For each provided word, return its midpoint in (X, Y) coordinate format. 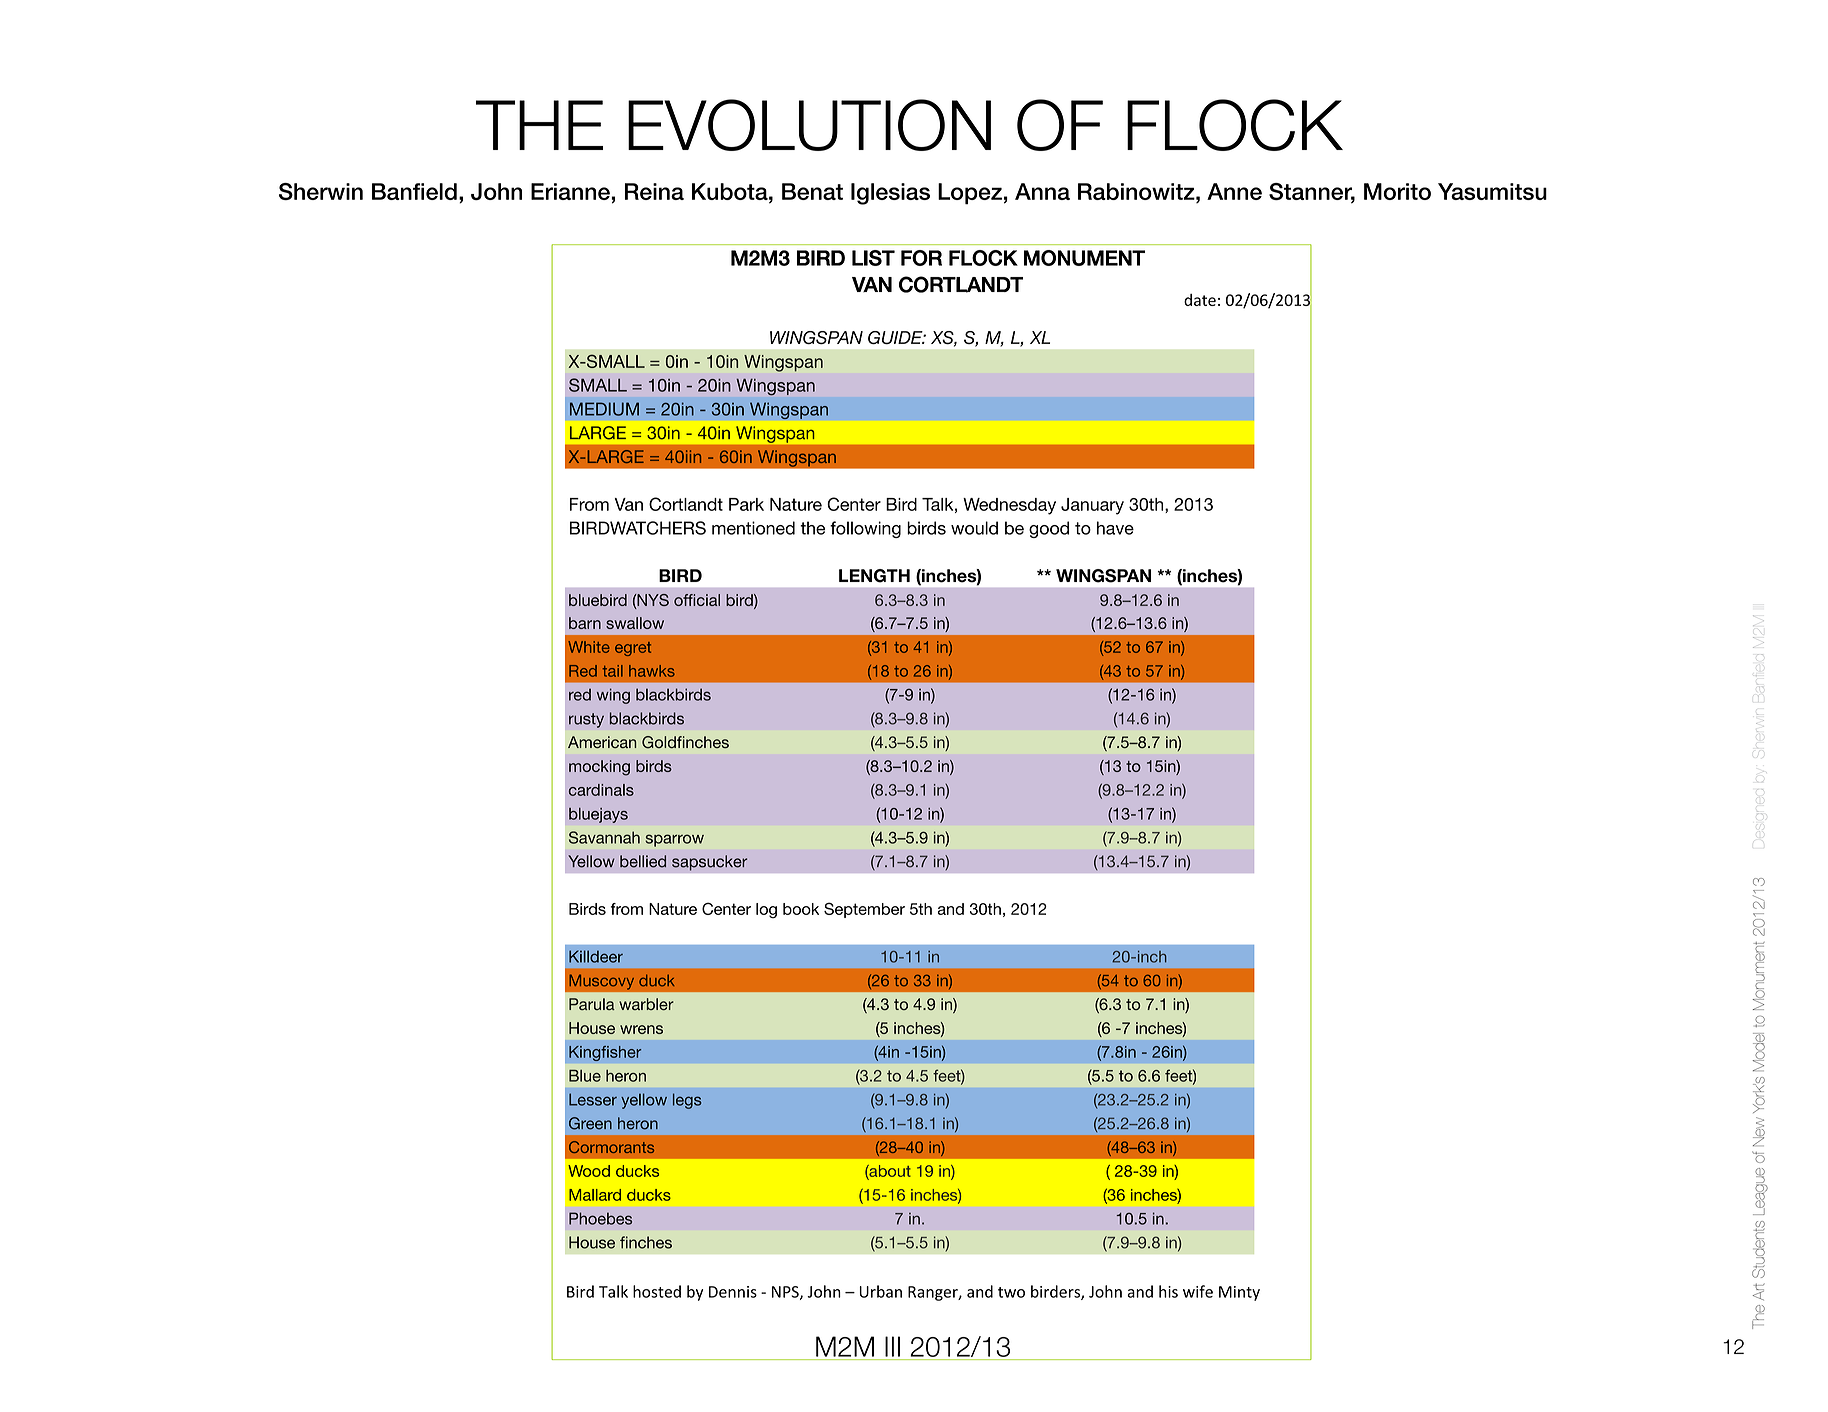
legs (687, 1101)
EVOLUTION (809, 125)
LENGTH (874, 576)
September (864, 910)
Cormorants (611, 1147)
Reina (654, 191)
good (1049, 529)
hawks (652, 671)
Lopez (970, 194)
